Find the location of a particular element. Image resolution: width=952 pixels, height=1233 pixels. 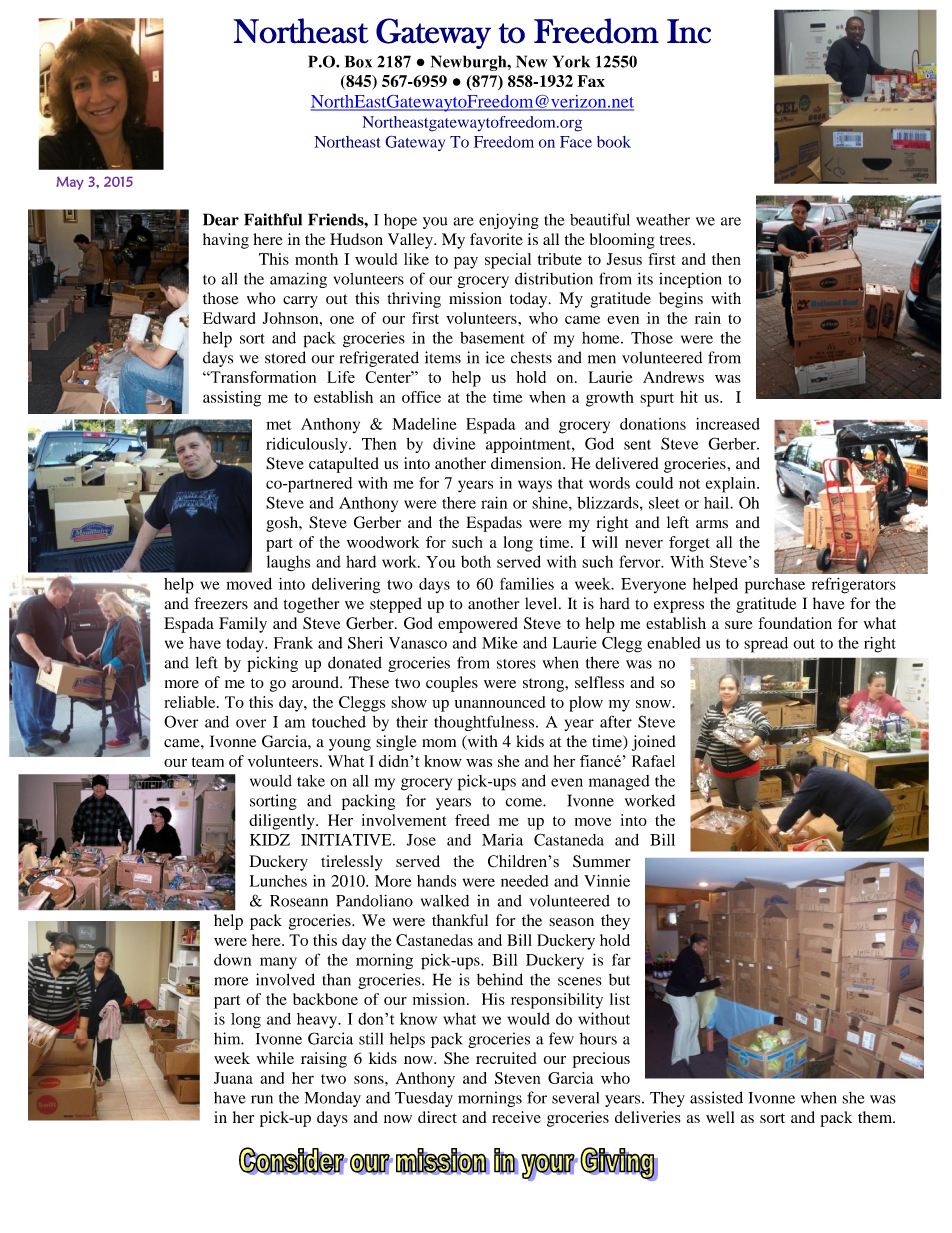

ways is located at coordinates (535, 486).
